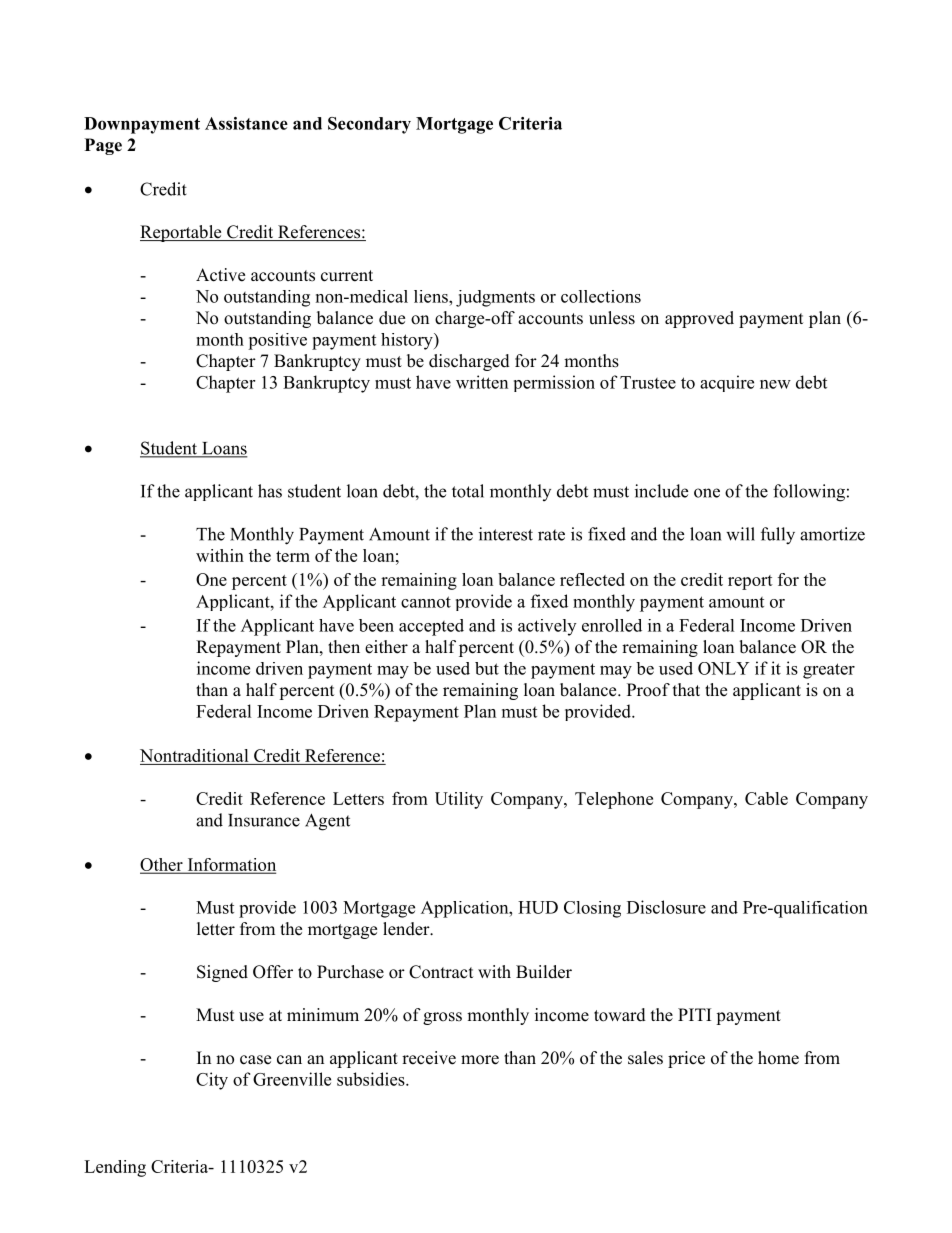 The width and height of the image is (952, 1233). I want to click on then, so click(344, 647).
